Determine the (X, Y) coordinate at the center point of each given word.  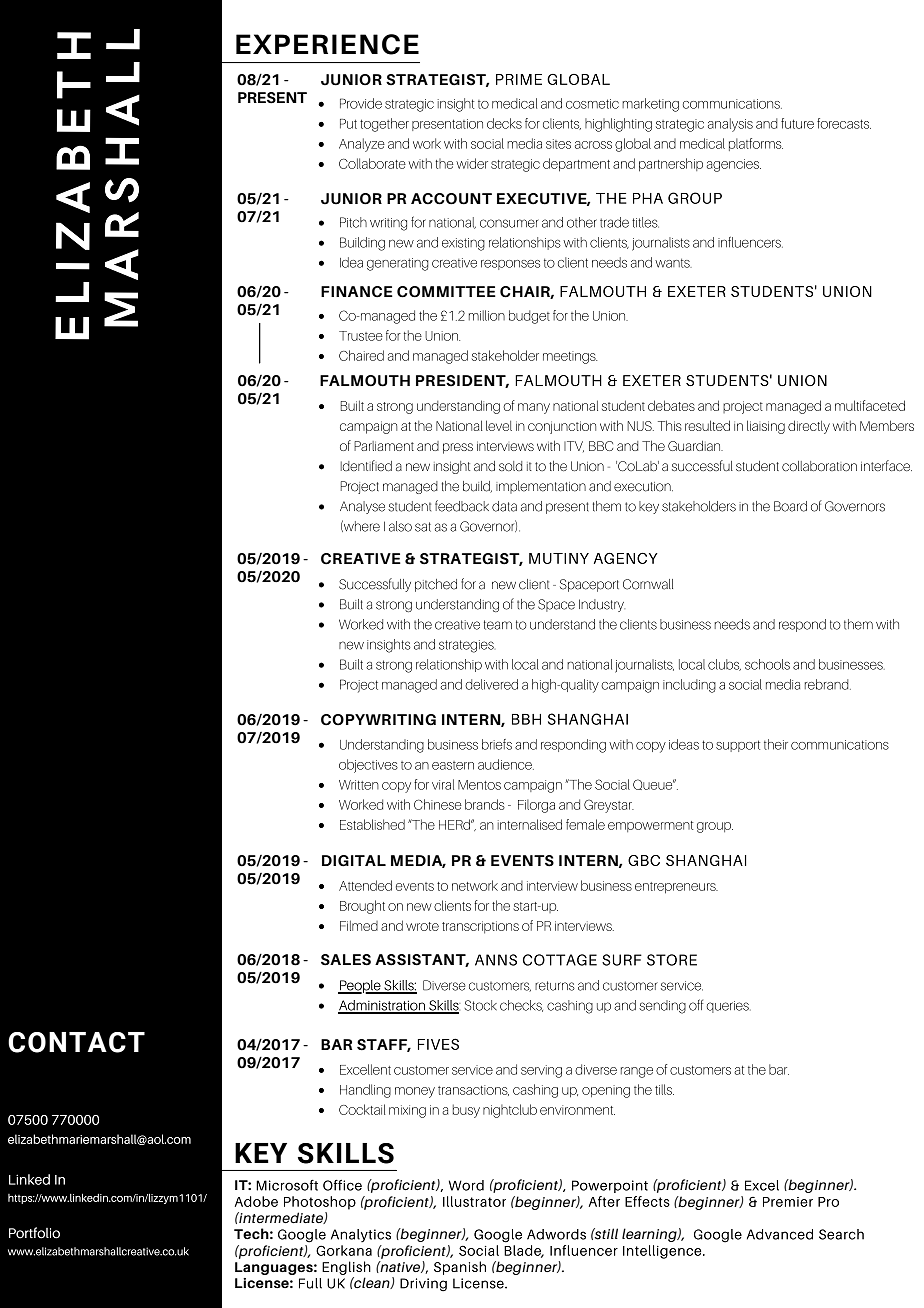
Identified (366, 465)
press (458, 448)
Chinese (438, 804)
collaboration (819, 466)
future (797, 123)
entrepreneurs (676, 888)
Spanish (460, 1268)
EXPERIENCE (327, 44)
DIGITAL (354, 861)
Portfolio (34, 1233)
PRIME (519, 79)
